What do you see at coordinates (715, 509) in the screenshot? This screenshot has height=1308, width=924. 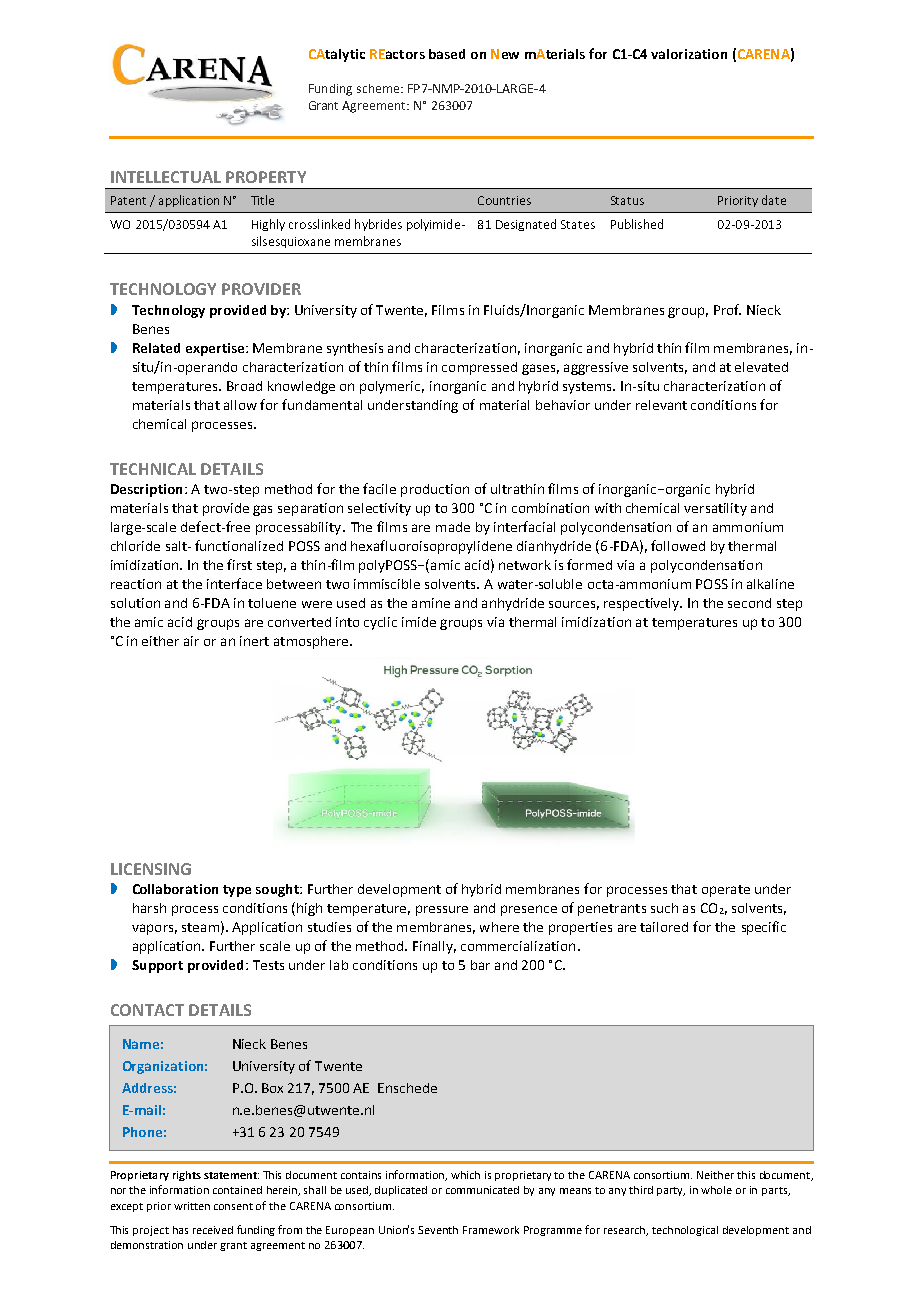 I see `versatility` at bounding box center [715, 509].
